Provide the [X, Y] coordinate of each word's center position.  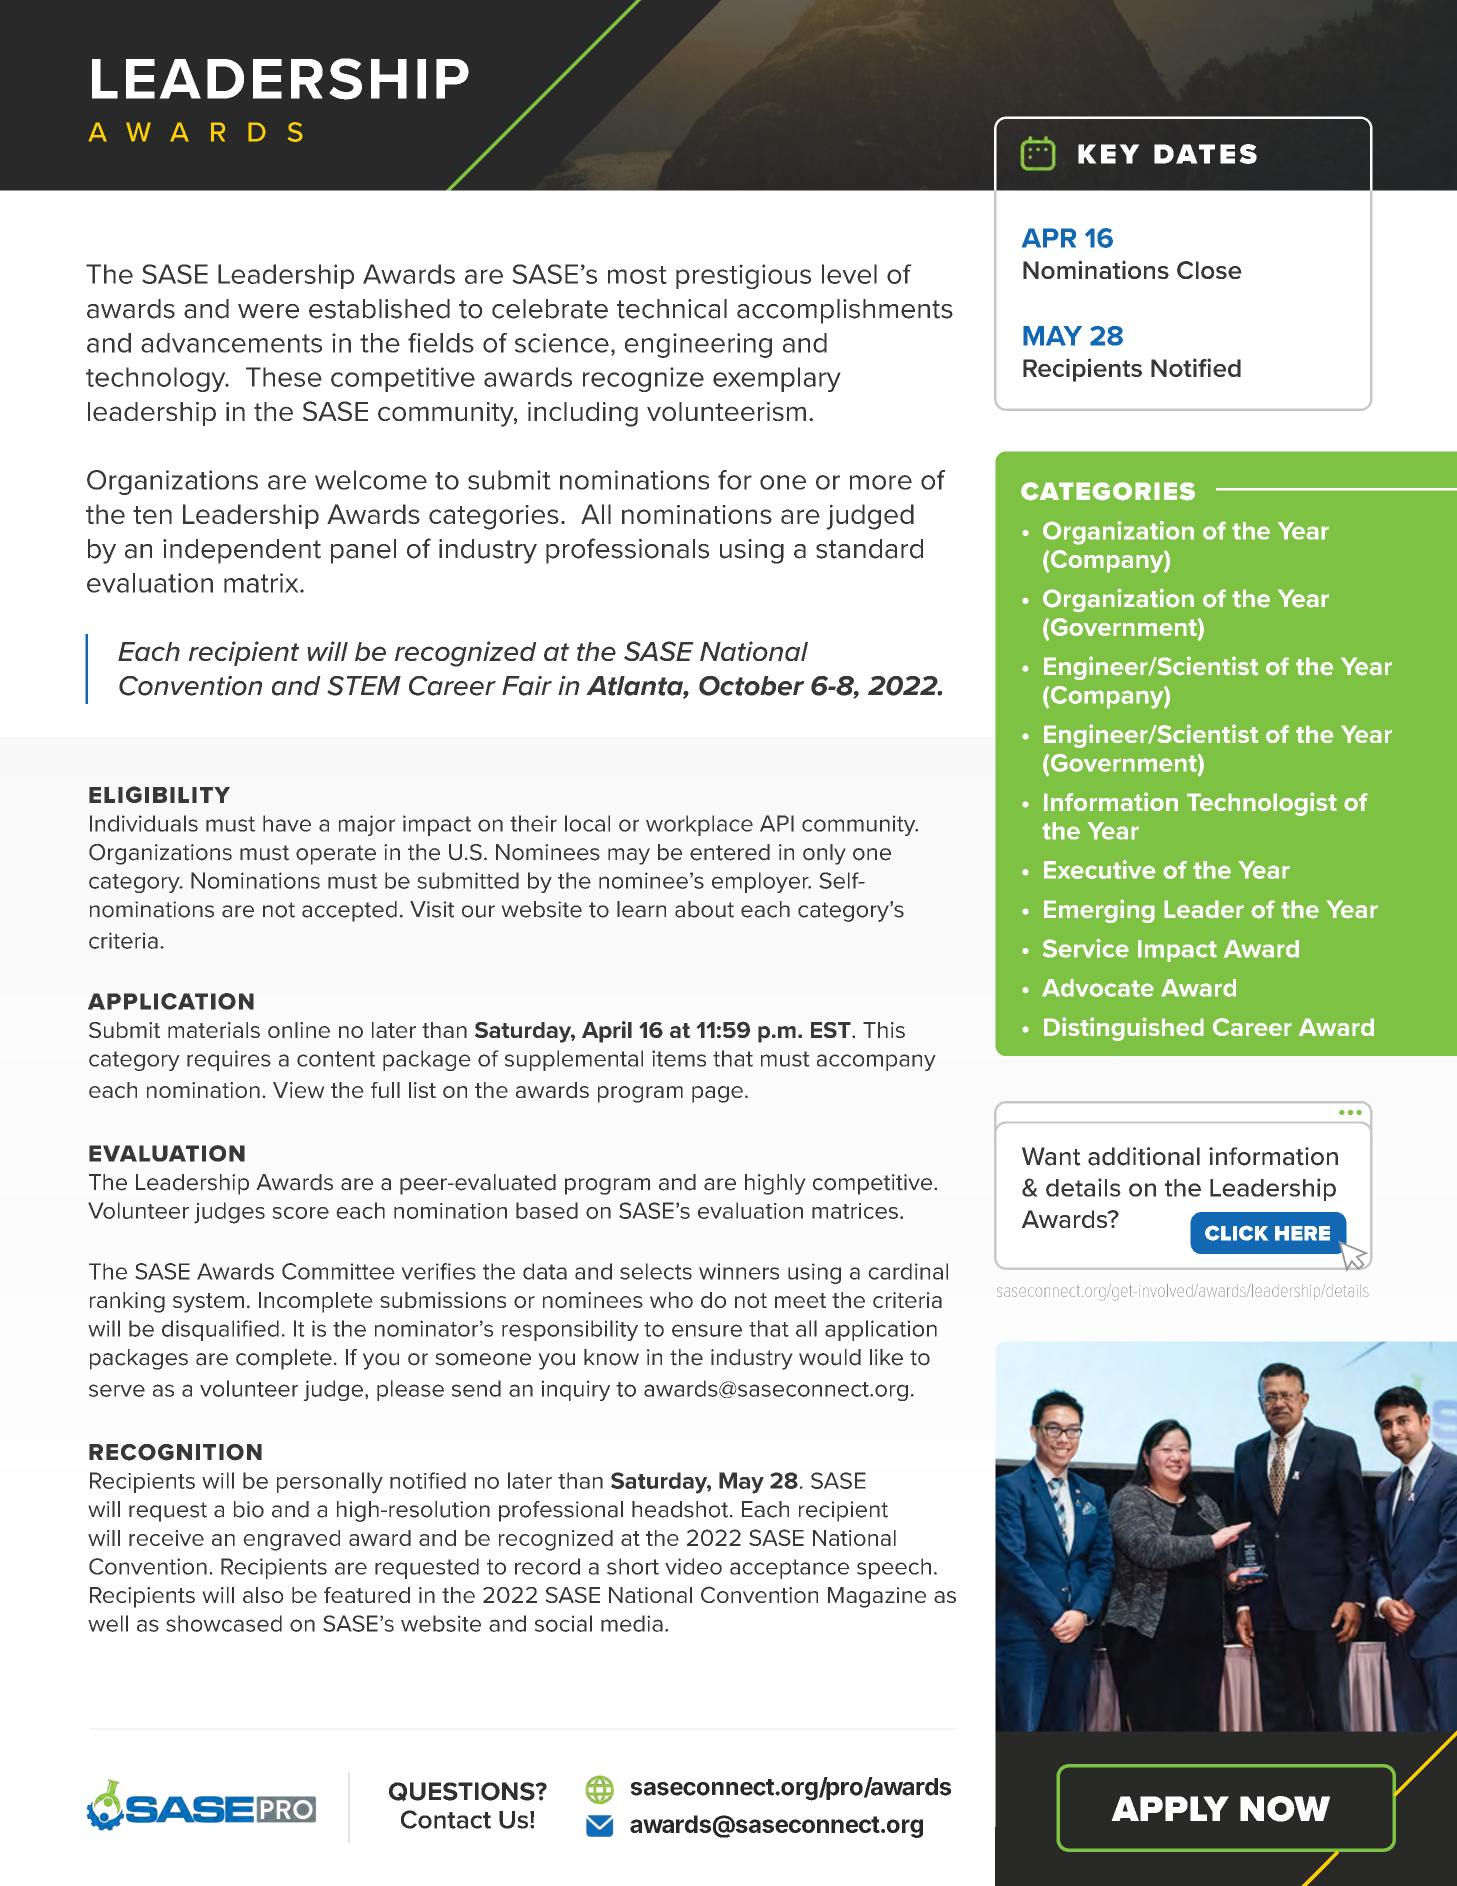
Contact [446, 1819]
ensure [707, 1330]
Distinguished [1124, 1029]
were [268, 311]
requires [229, 1060]
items [679, 1058]
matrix [262, 583]
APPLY [1170, 1808]
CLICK [1236, 1233]
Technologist [1262, 804]
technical [672, 309]
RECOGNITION [175, 1452]
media [632, 1623]
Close [1209, 270]
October [751, 686]
